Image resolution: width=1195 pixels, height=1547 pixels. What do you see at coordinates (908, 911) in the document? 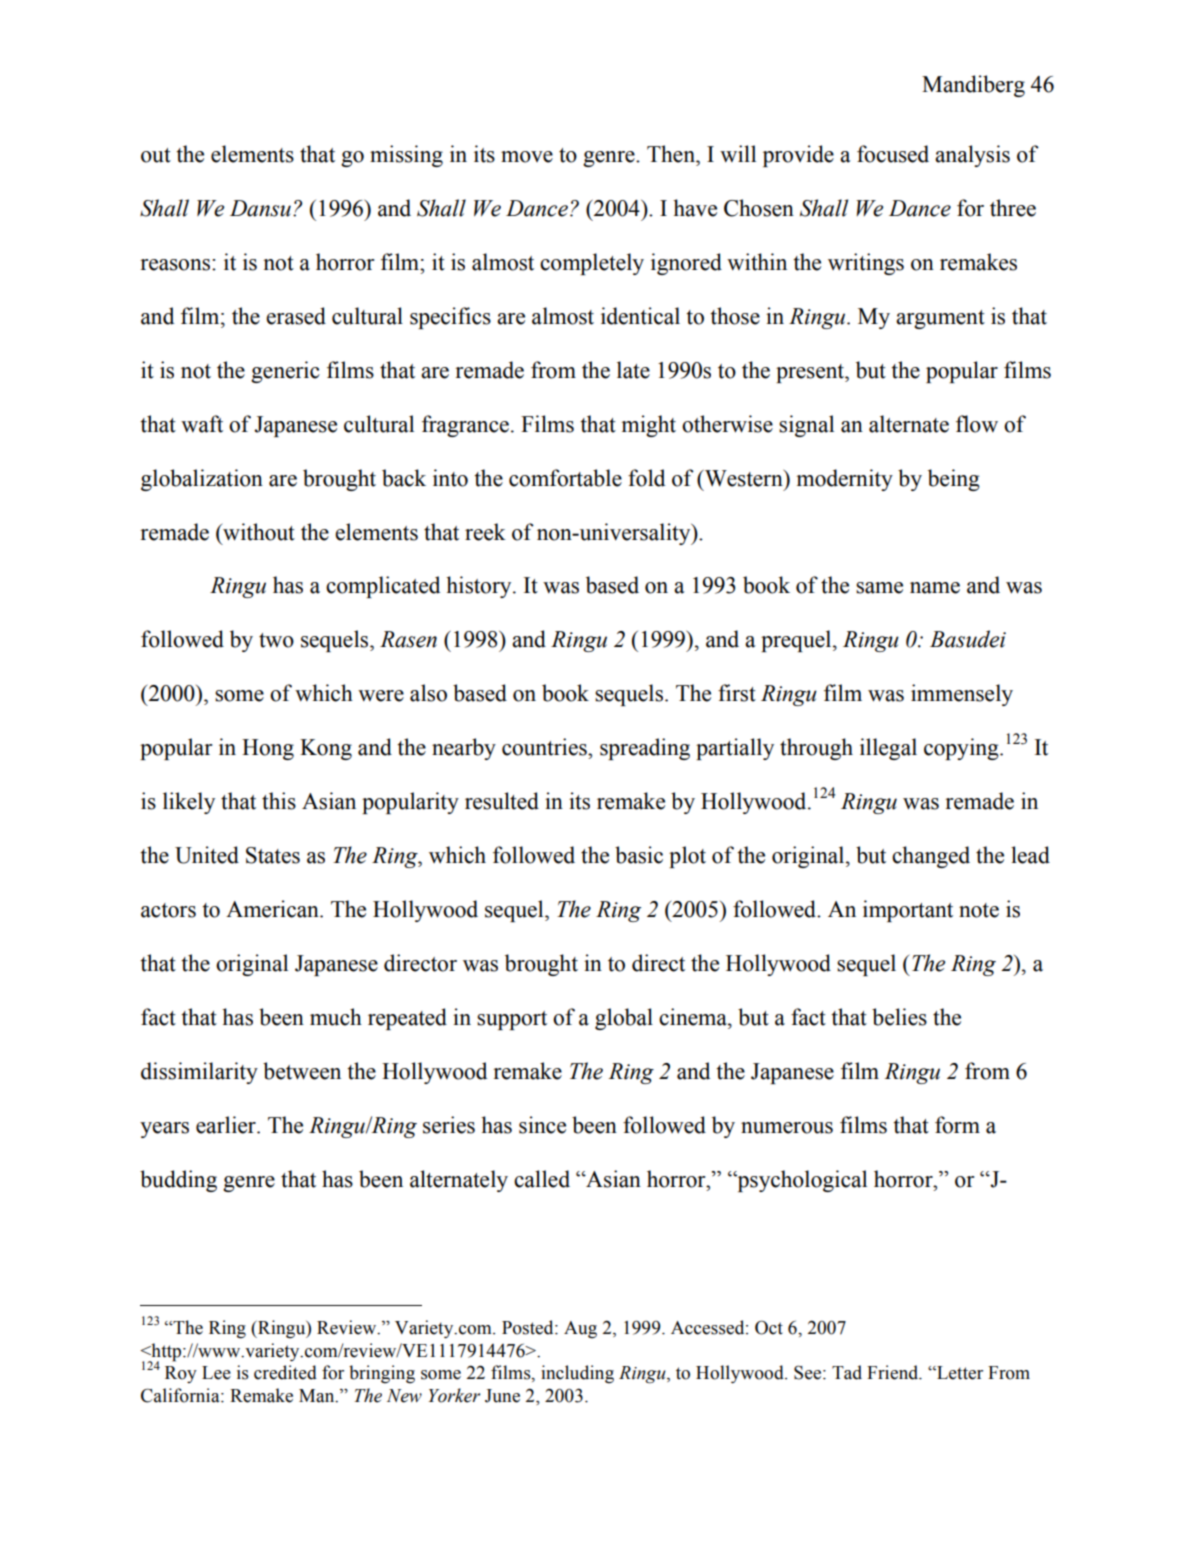
I see `important` at bounding box center [908, 911].
